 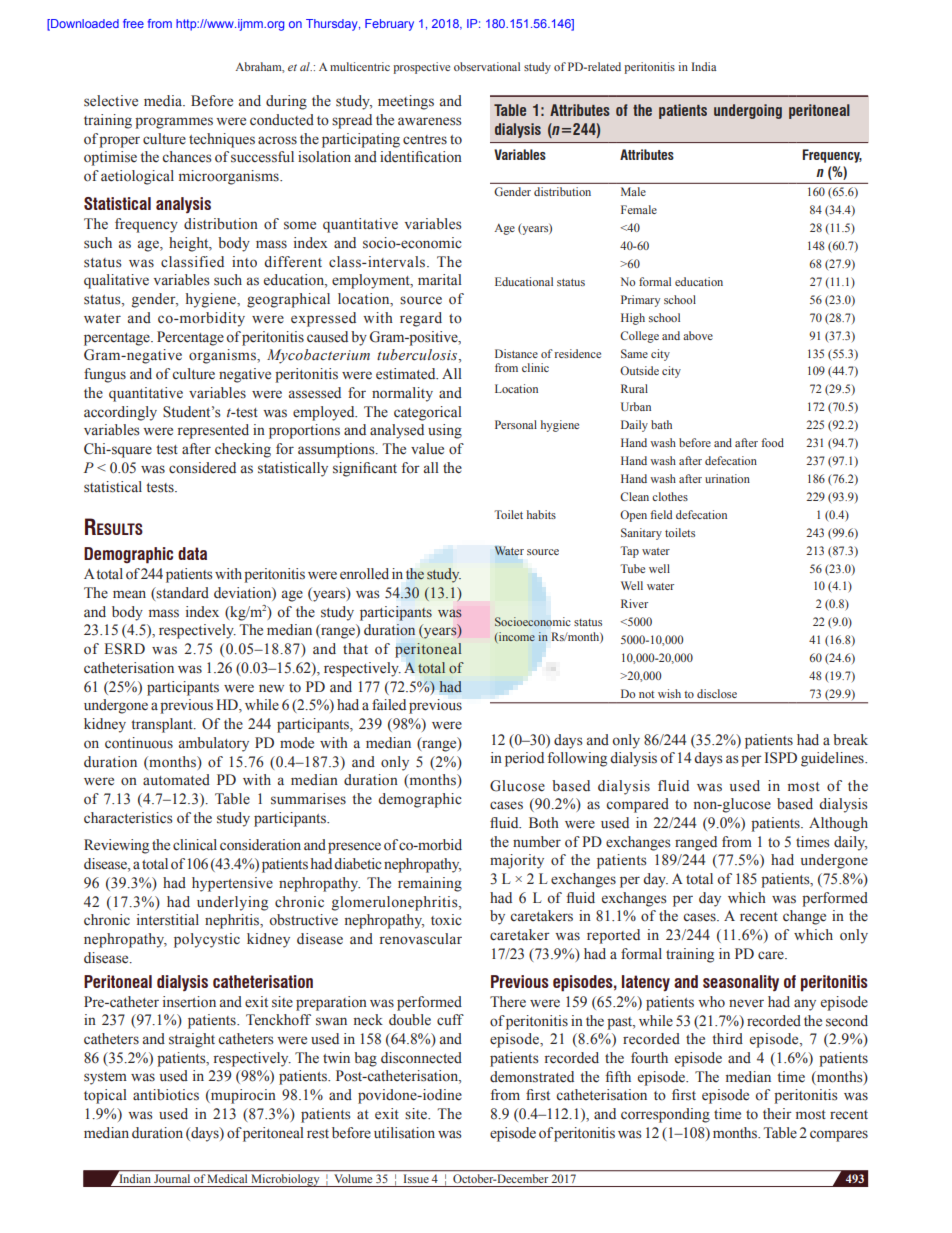 I want to click on observational, so click(x=487, y=66).
